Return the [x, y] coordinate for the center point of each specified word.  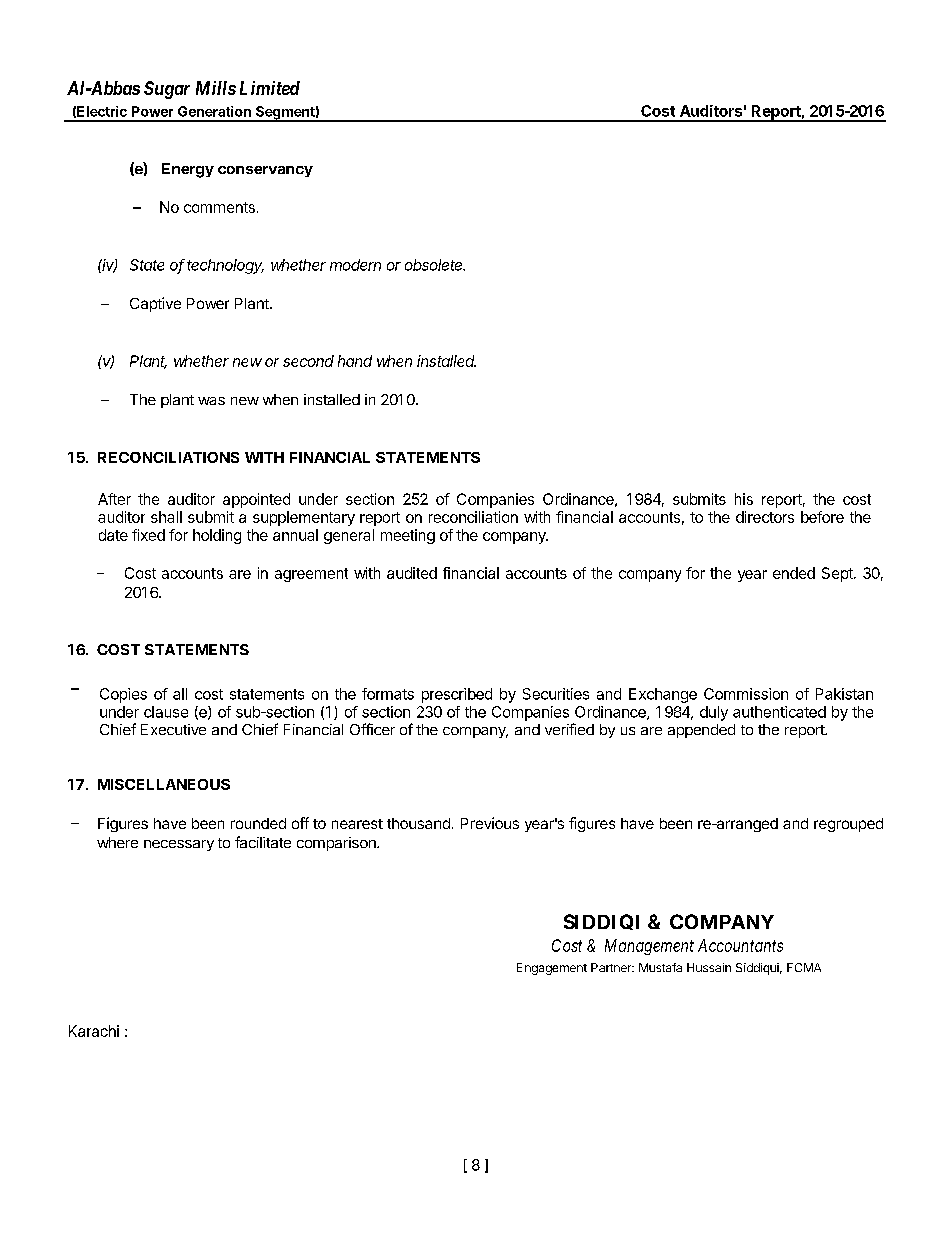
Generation [214, 111]
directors [765, 517]
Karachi [94, 1031]
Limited [270, 88]
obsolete [435, 265]
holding [217, 536]
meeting [408, 536]
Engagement [552, 969]
